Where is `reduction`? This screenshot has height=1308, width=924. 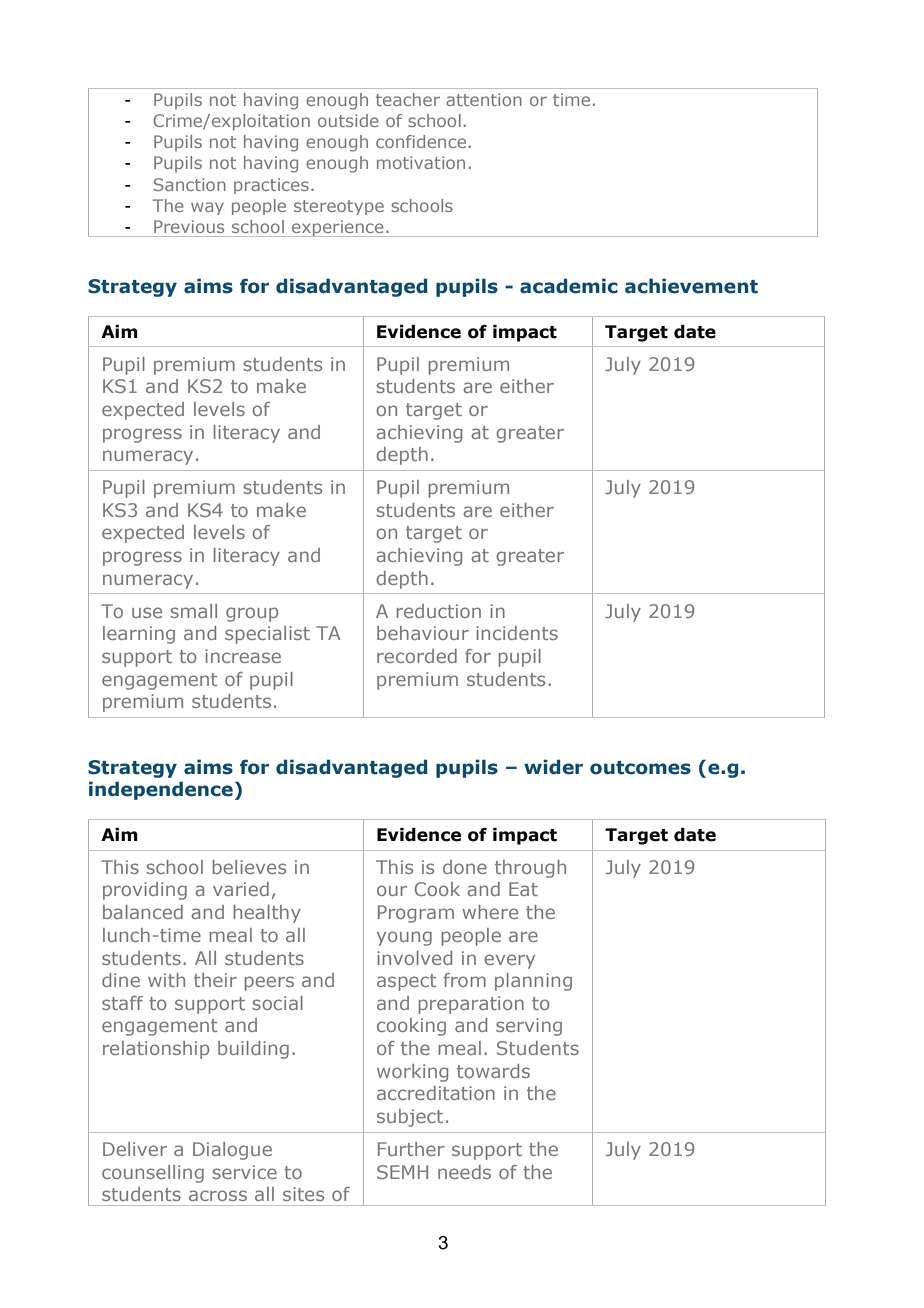 reduction is located at coordinates (439, 611).
